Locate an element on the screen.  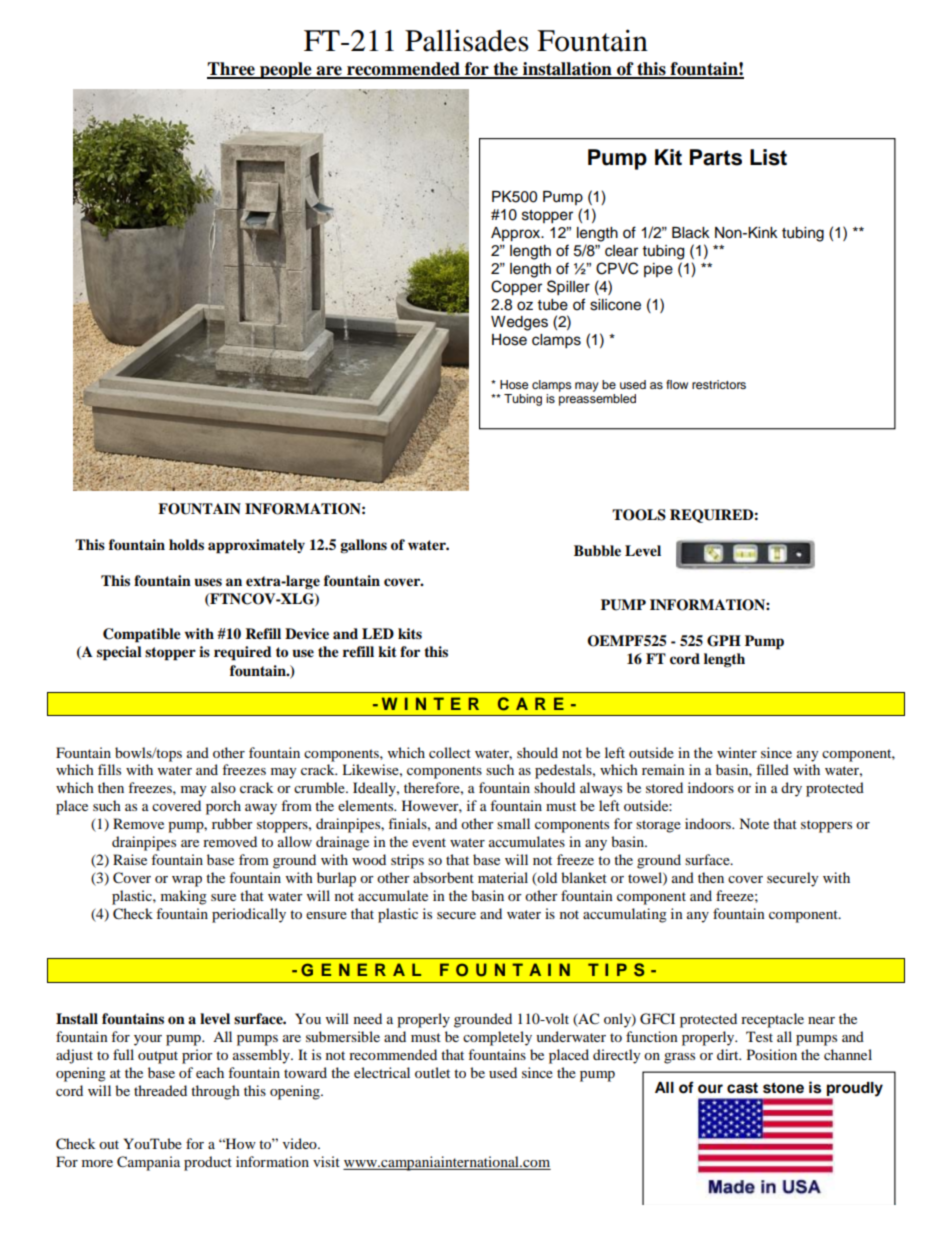
people is located at coordinates (286, 70).
